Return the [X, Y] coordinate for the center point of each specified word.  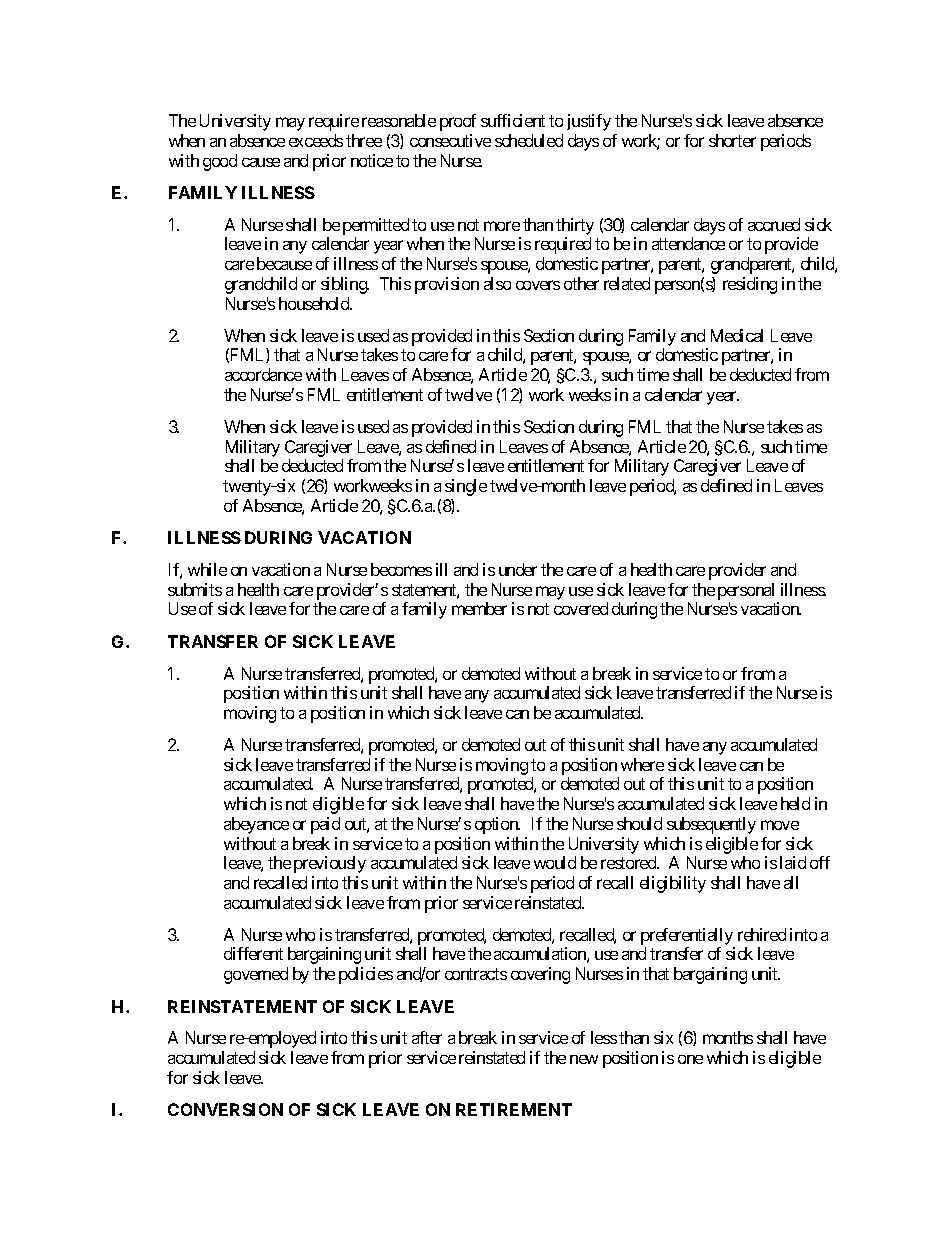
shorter [732, 140]
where [642, 764]
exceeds [316, 140]
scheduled [529, 140]
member [479, 608]
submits [195, 589]
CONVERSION [225, 1109]
